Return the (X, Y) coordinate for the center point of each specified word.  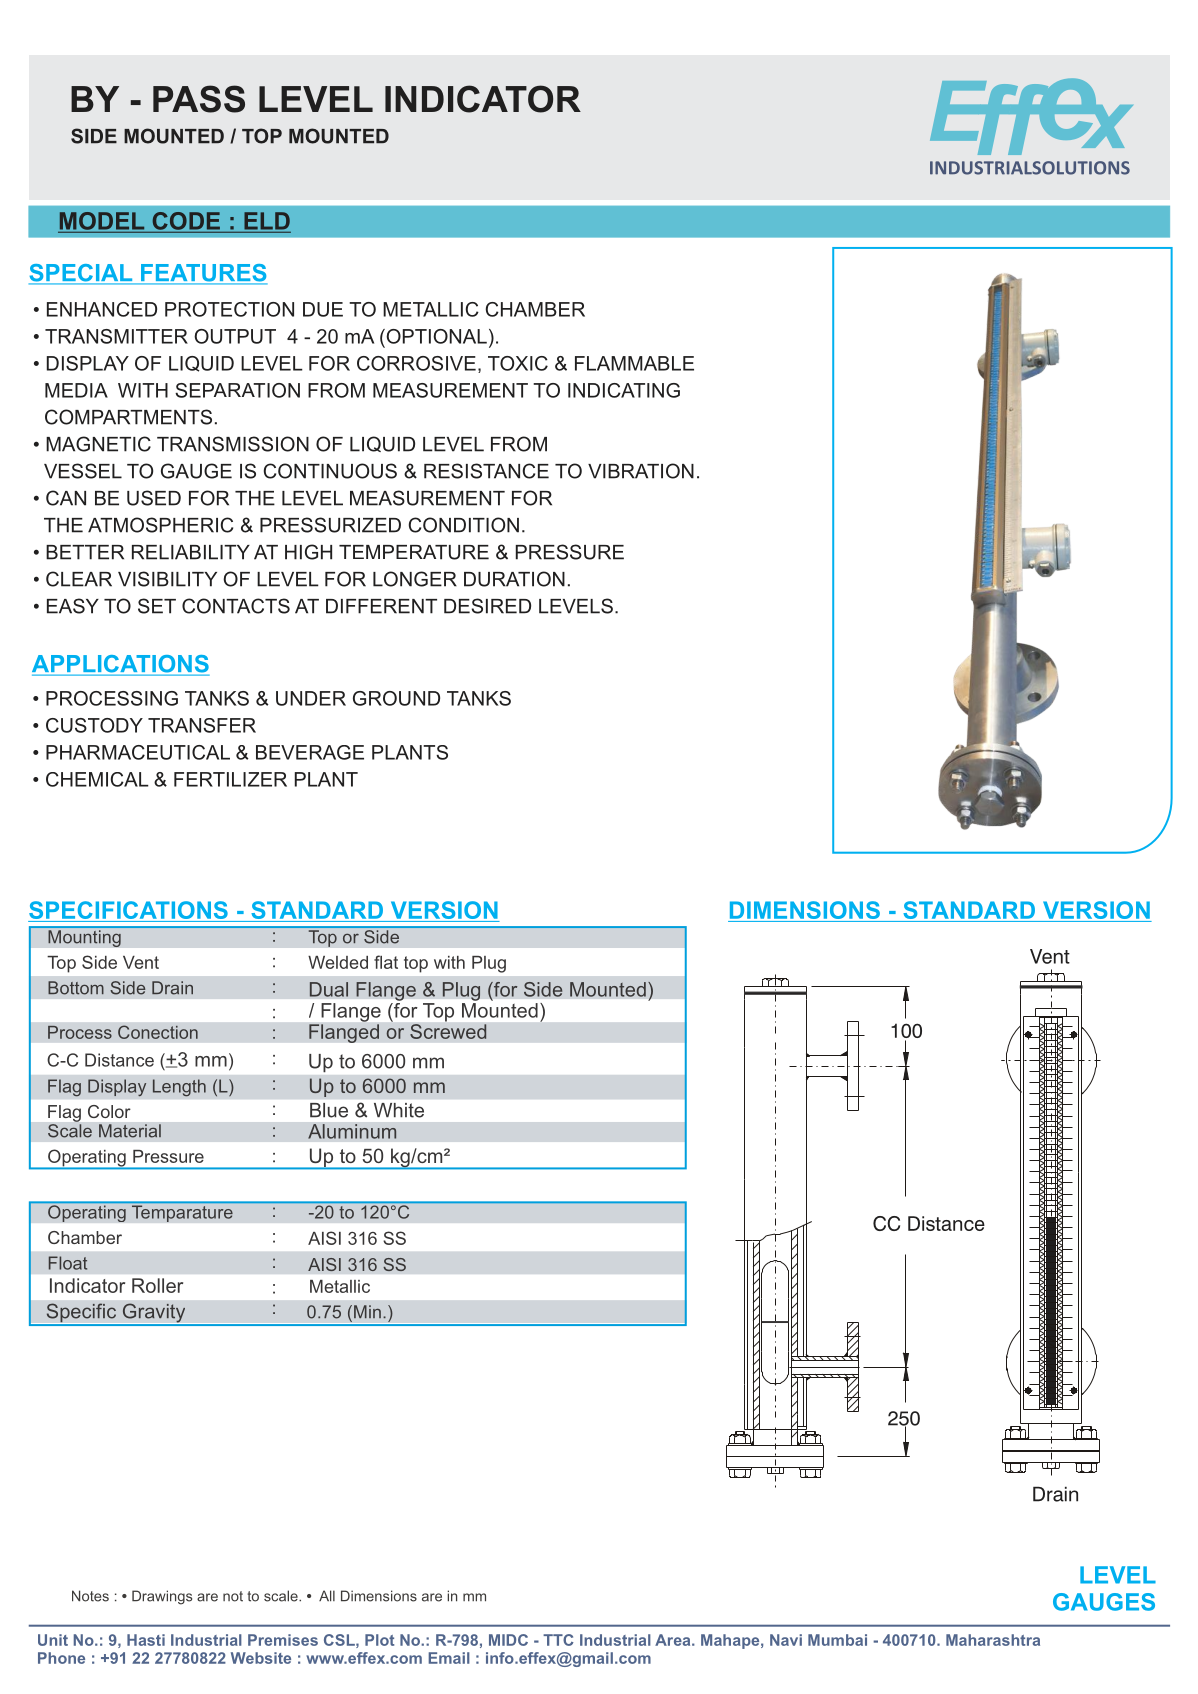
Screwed (448, 1030)
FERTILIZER (230, 779)
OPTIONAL (435, 336)
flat (386, 962)
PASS (199, 99)
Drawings (162, 1597)
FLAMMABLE (634, 363)
